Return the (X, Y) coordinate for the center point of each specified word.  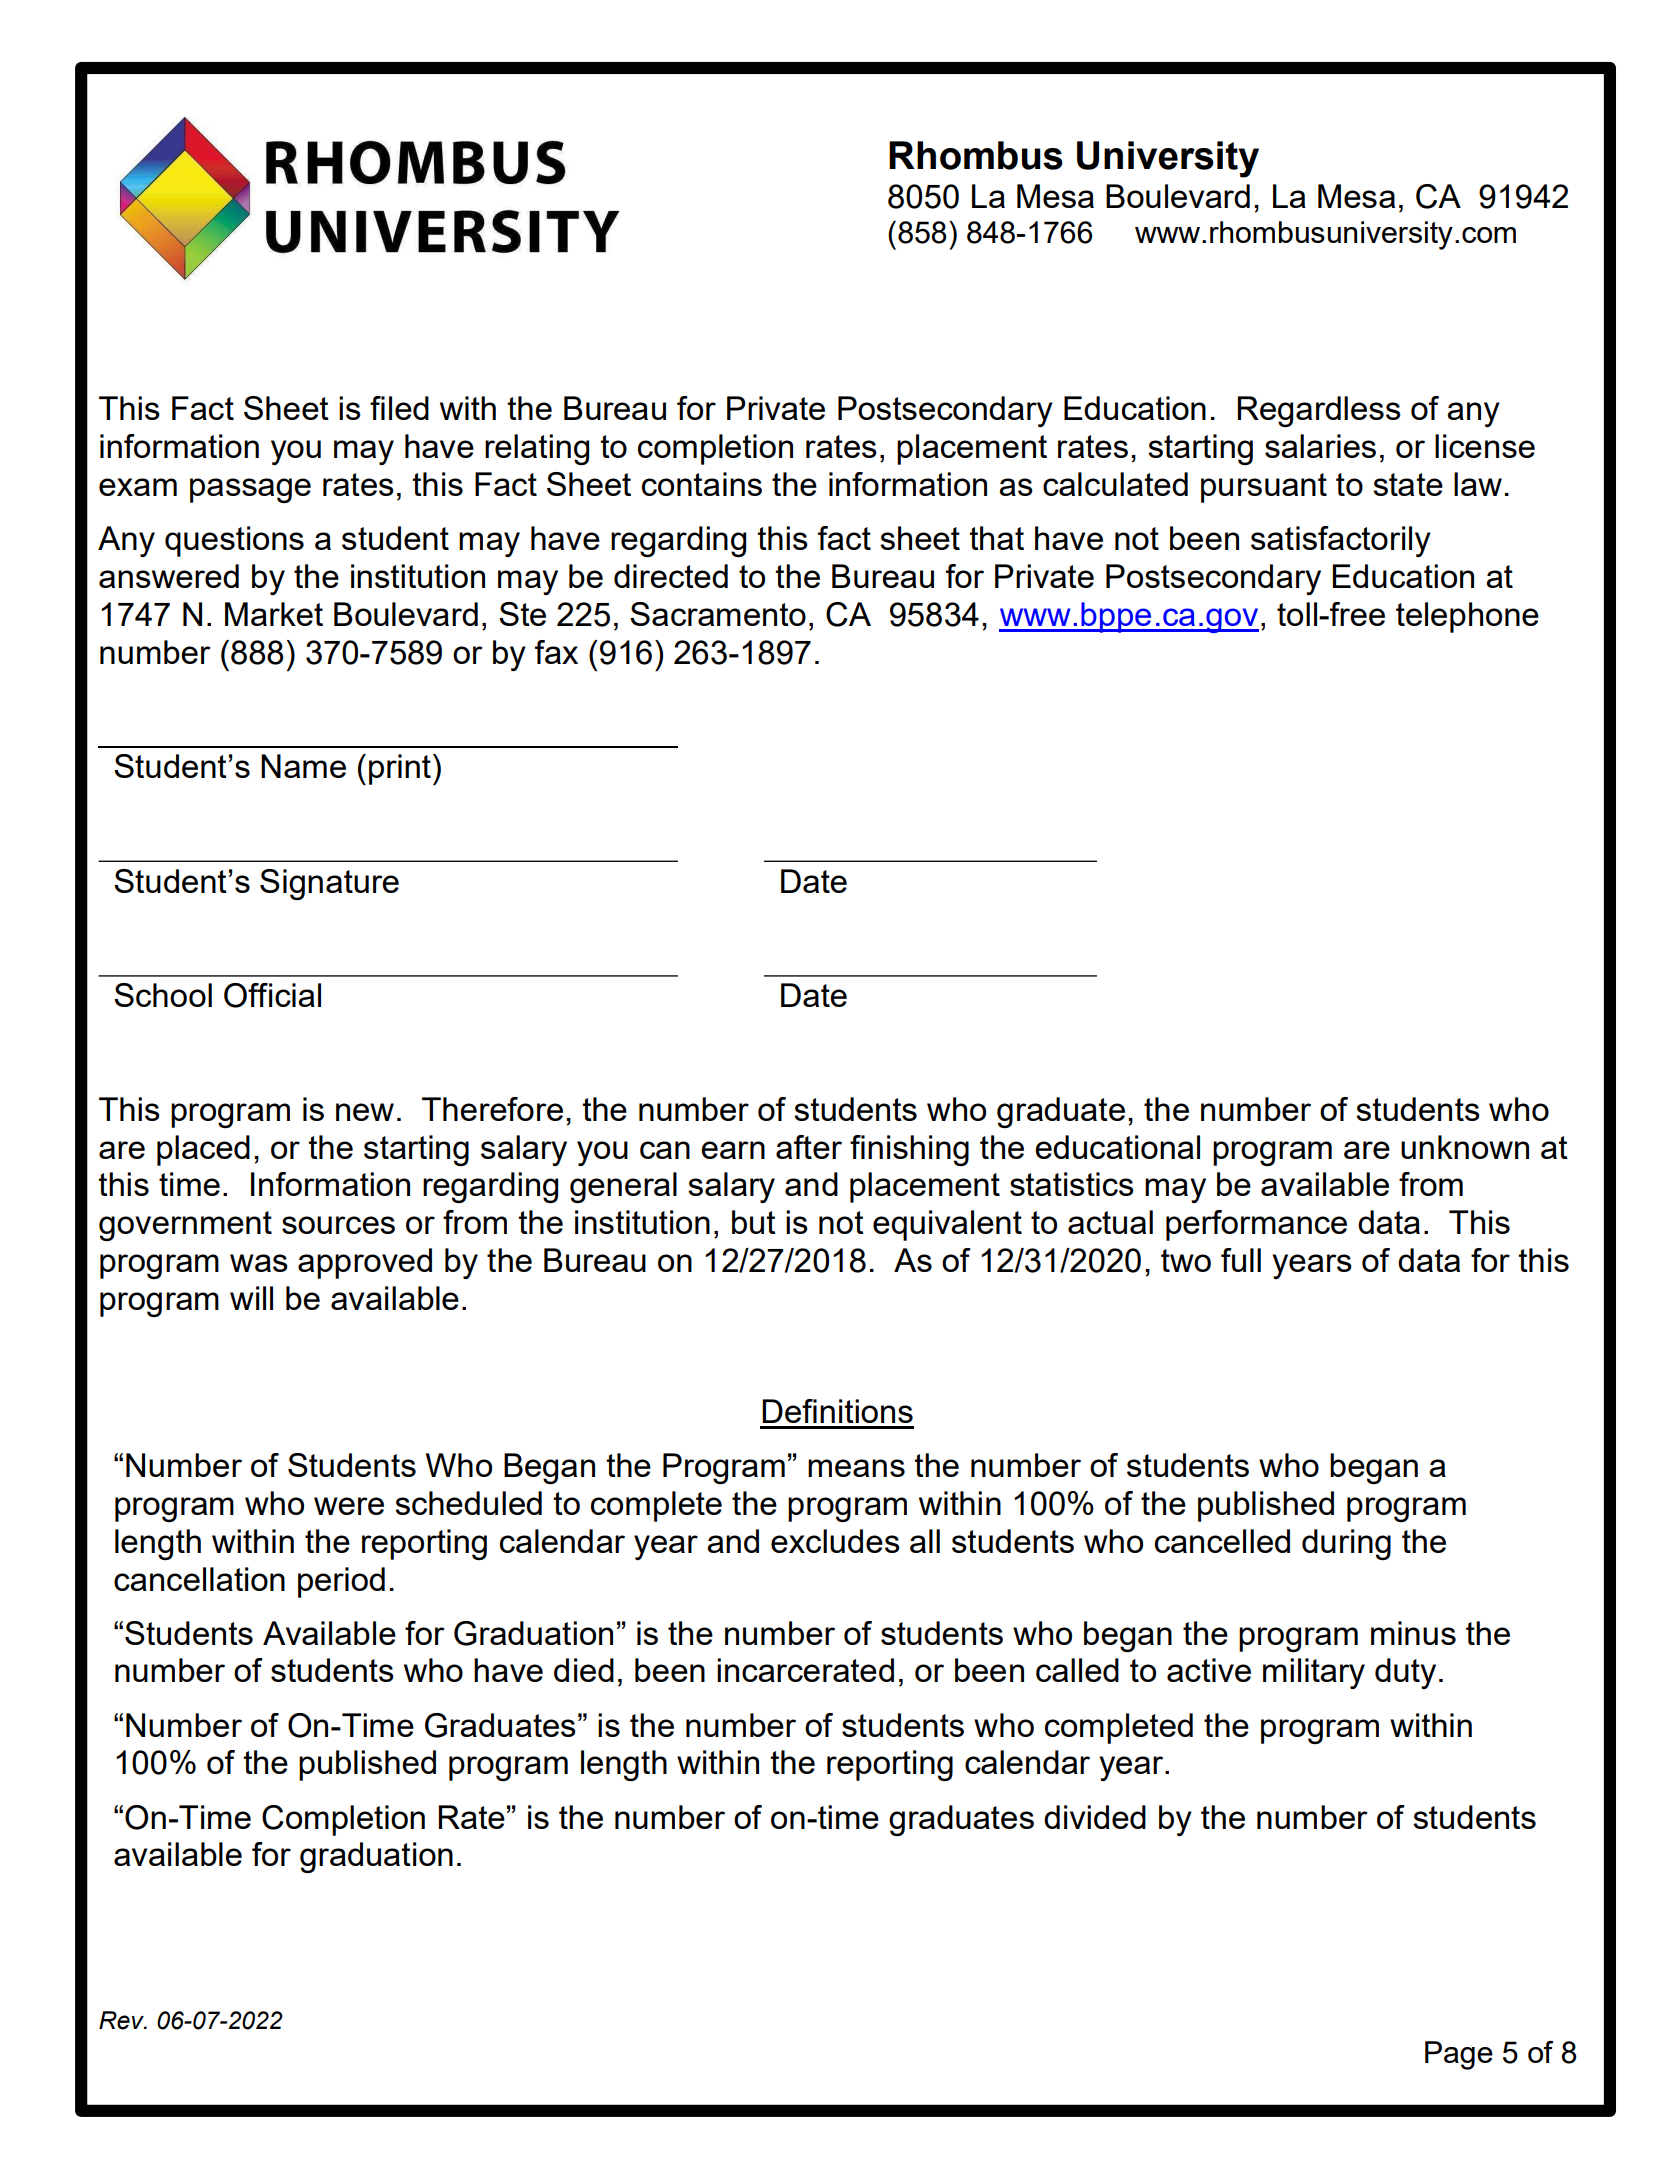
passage (250, 490)
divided (1095, 1817)
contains (702, 484)
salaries (1320, 446)
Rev (122, 2020)
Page (1459, 2055)
